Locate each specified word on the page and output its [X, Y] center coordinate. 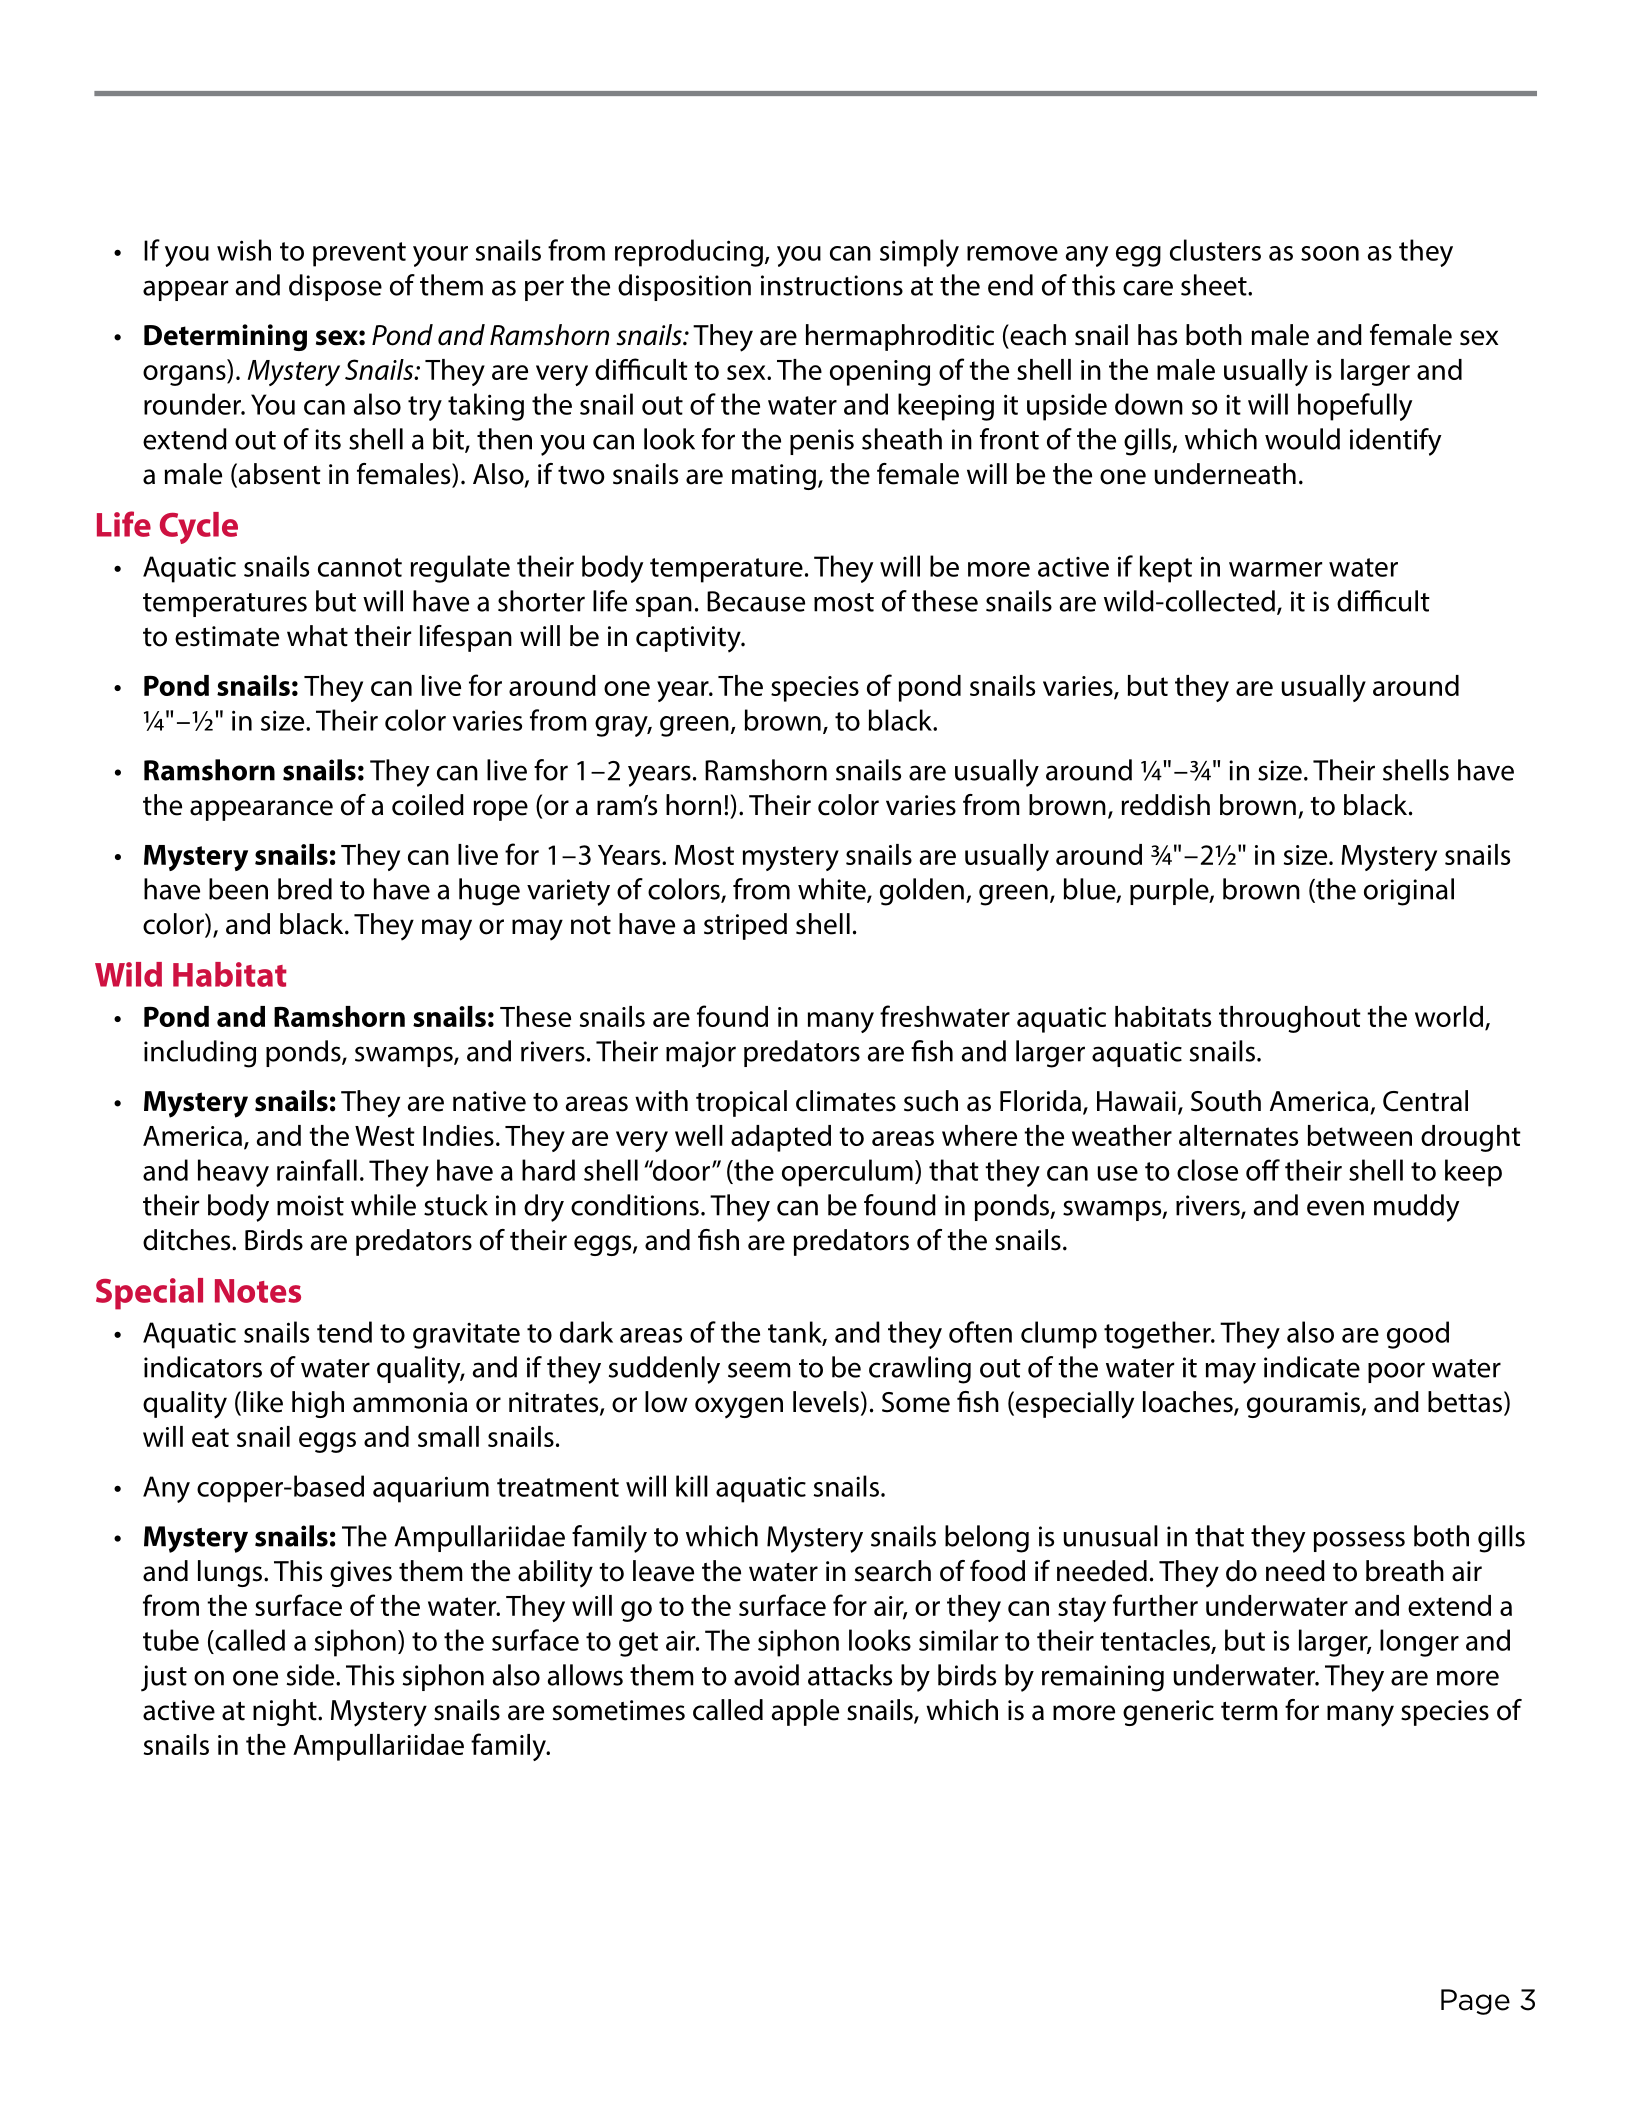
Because [756, 601]
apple [805, 1712]
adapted [781, 1138]
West [385, 1136]
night [286, 1712]
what [317, 636]
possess [1359, 1541]
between [1360, 1135]
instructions [832, 285]
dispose [335, 287]
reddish [1166, 805]
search [893, 1571]
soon [1330, 253]
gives [361, 1574]
